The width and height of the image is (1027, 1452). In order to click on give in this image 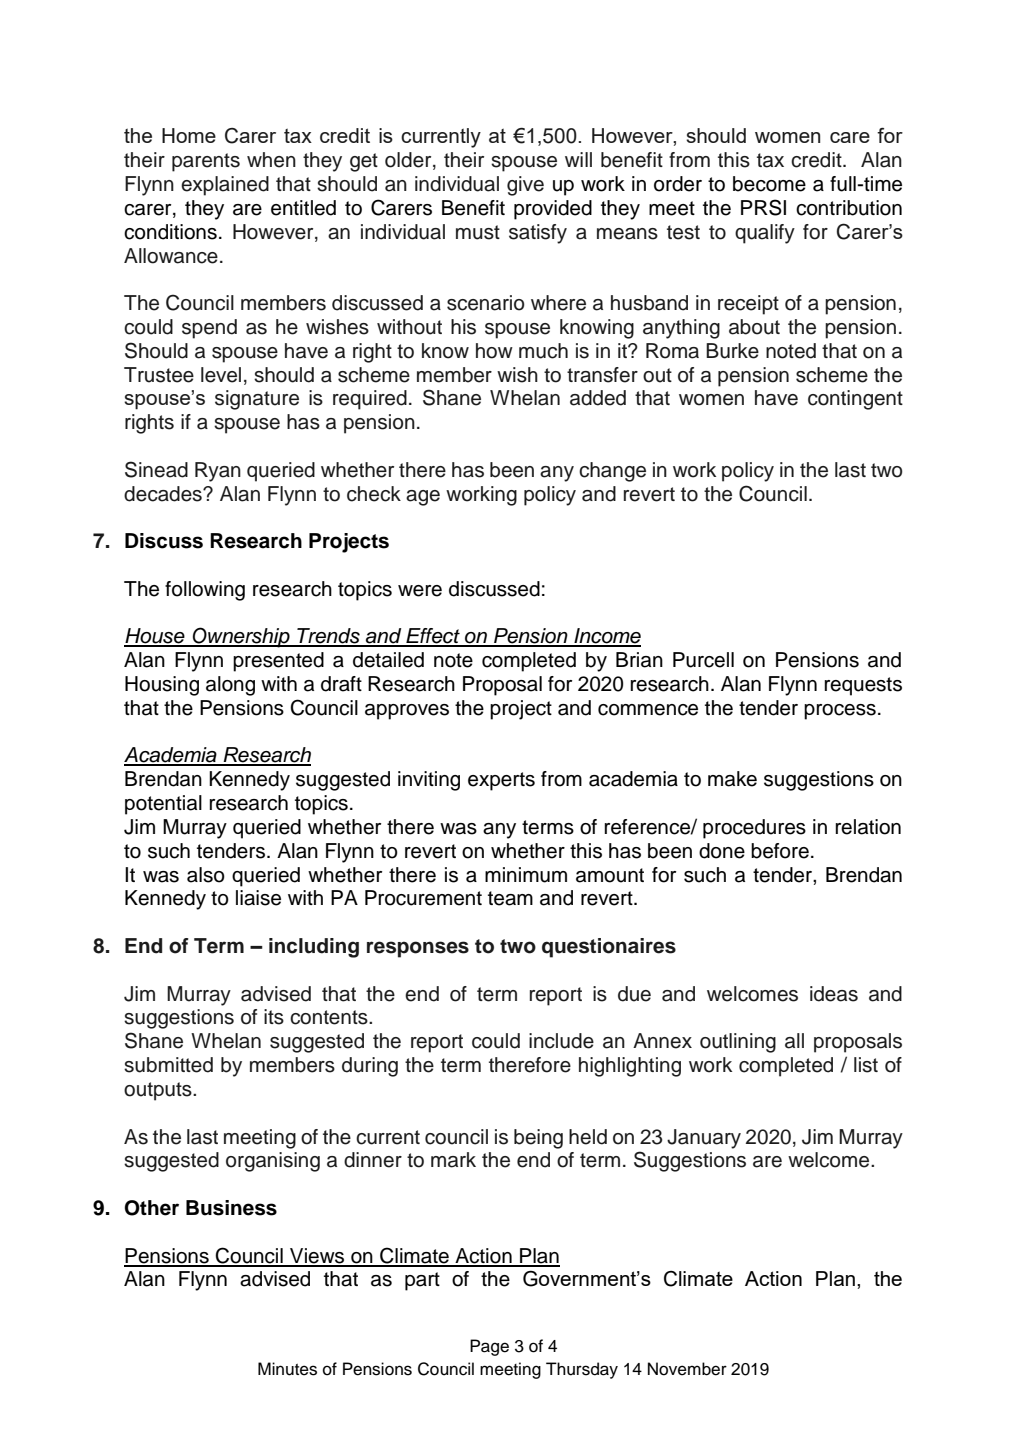, I will do `click(525, 186)`.
